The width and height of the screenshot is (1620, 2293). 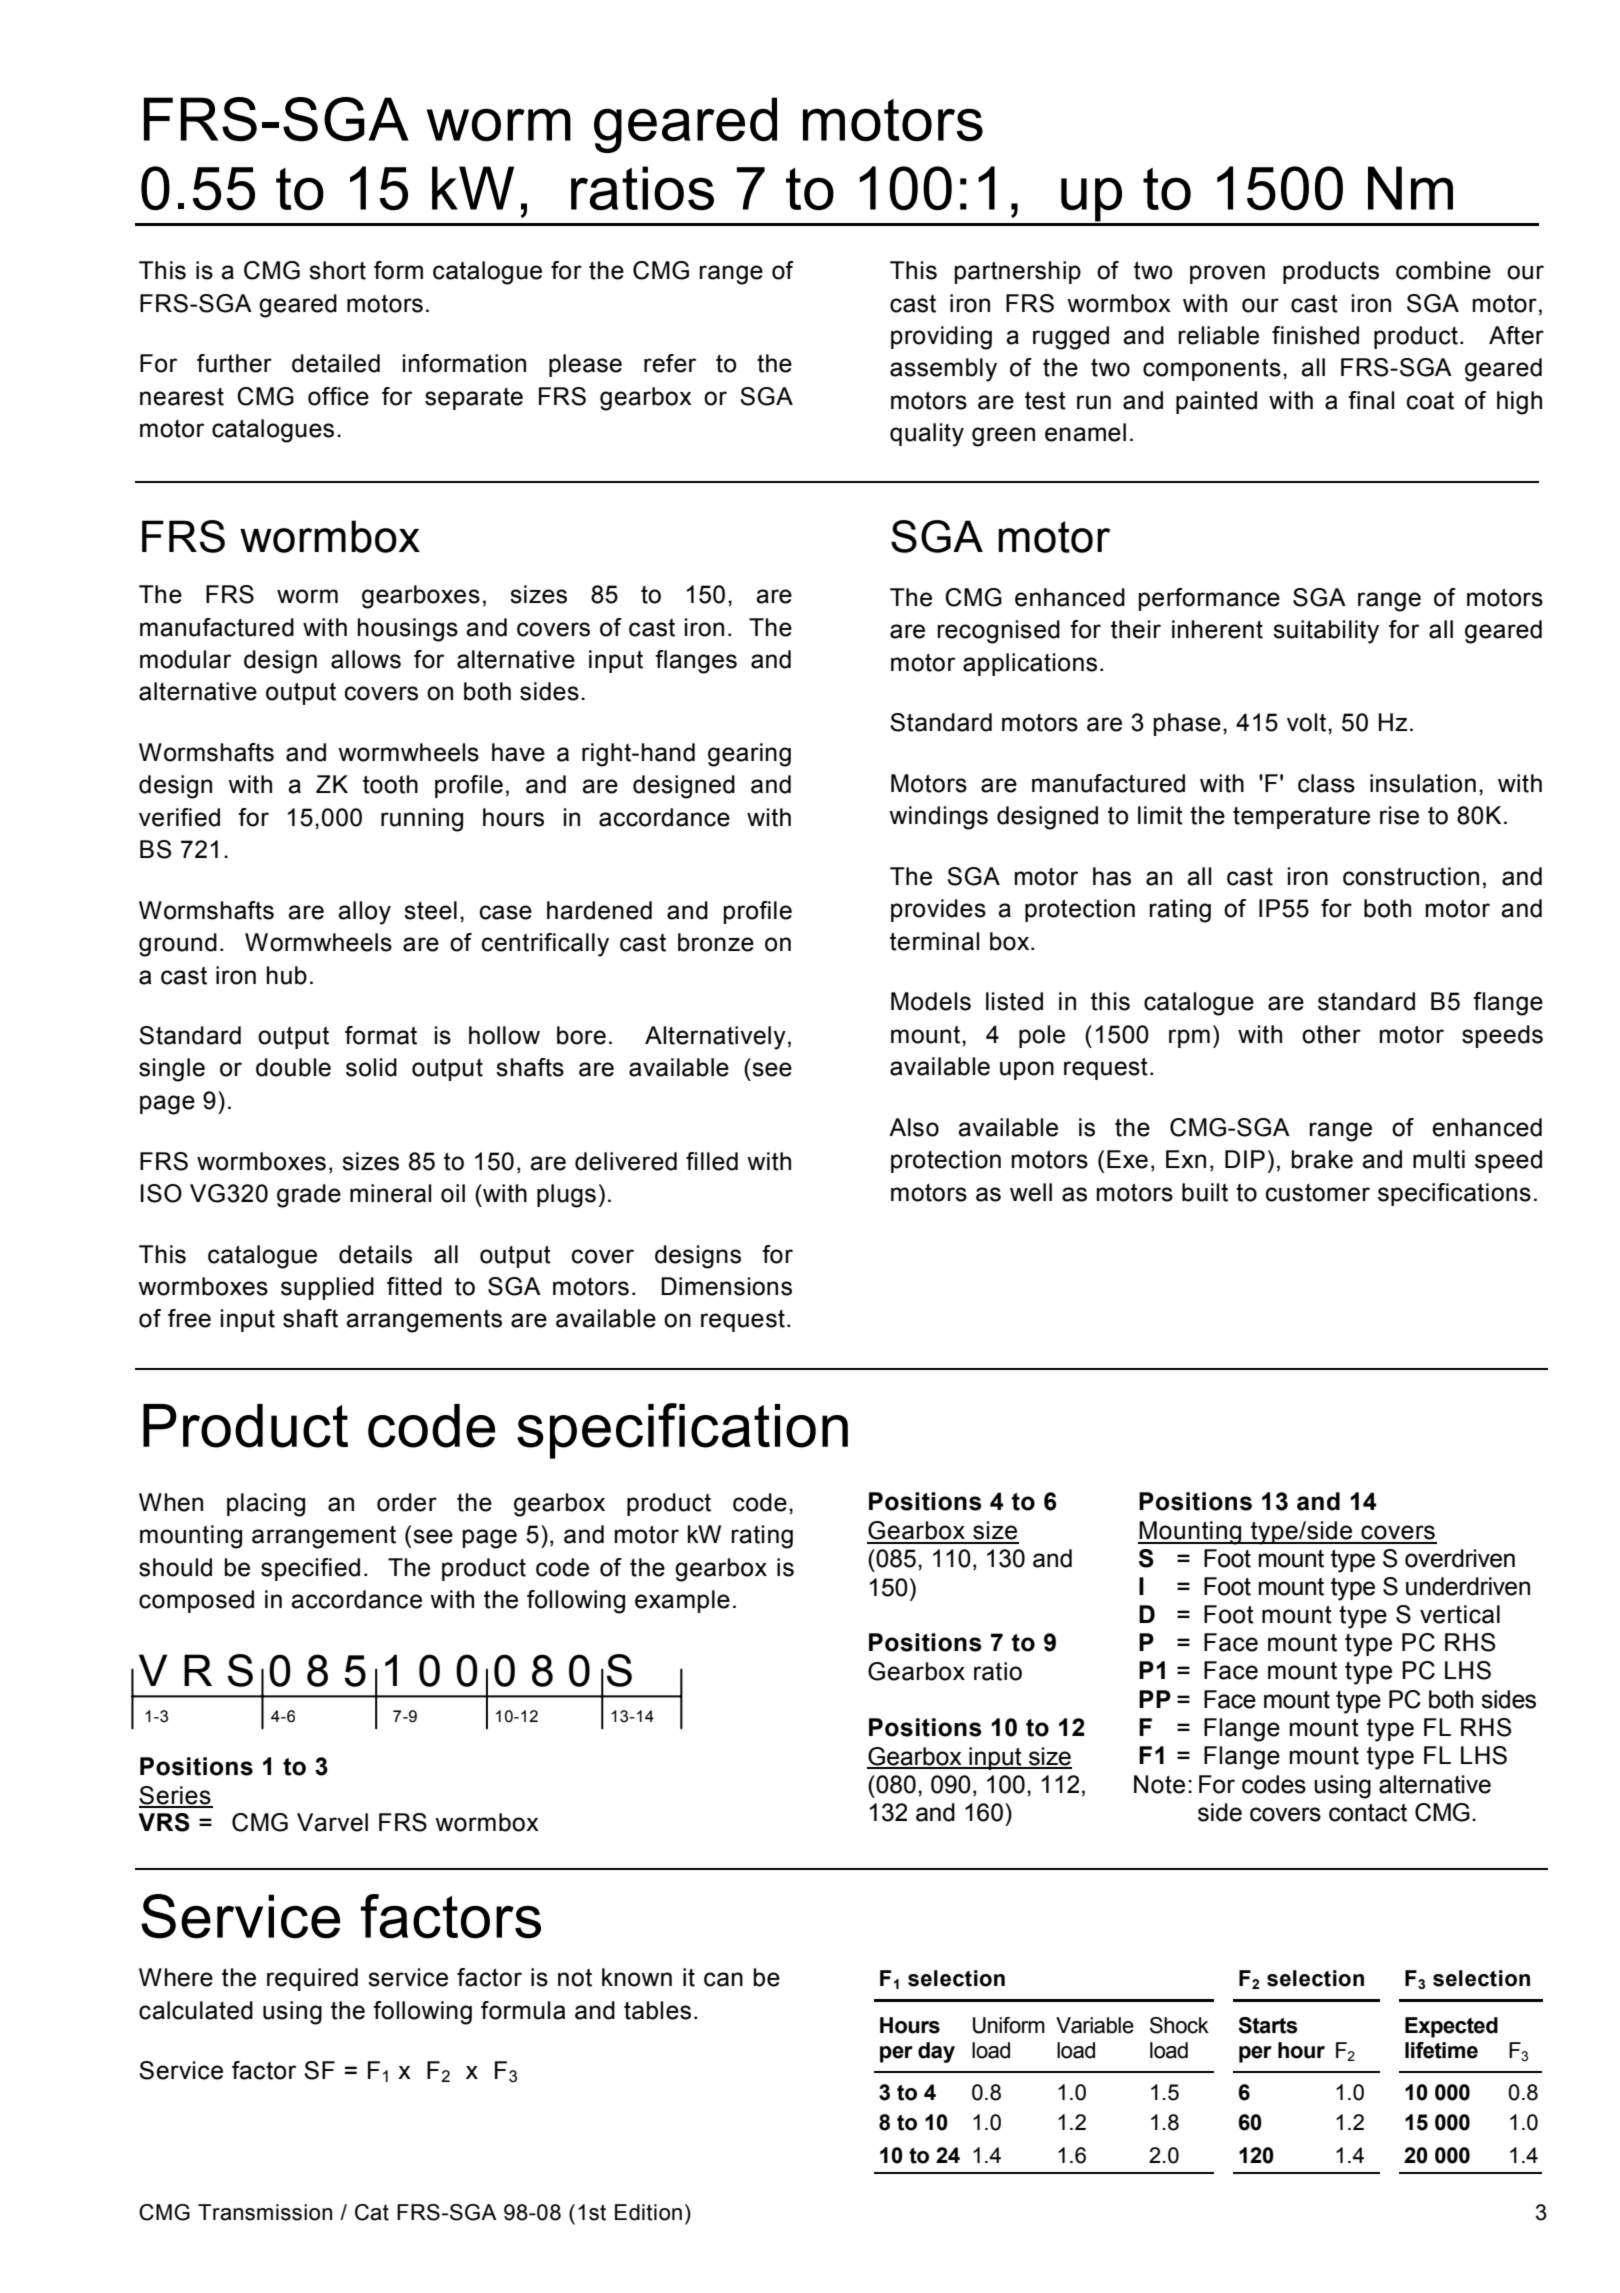 What do you see at coordinates (310, 1569) in the screenshot?
I see `specified` at bounding box center [310, 1569].
